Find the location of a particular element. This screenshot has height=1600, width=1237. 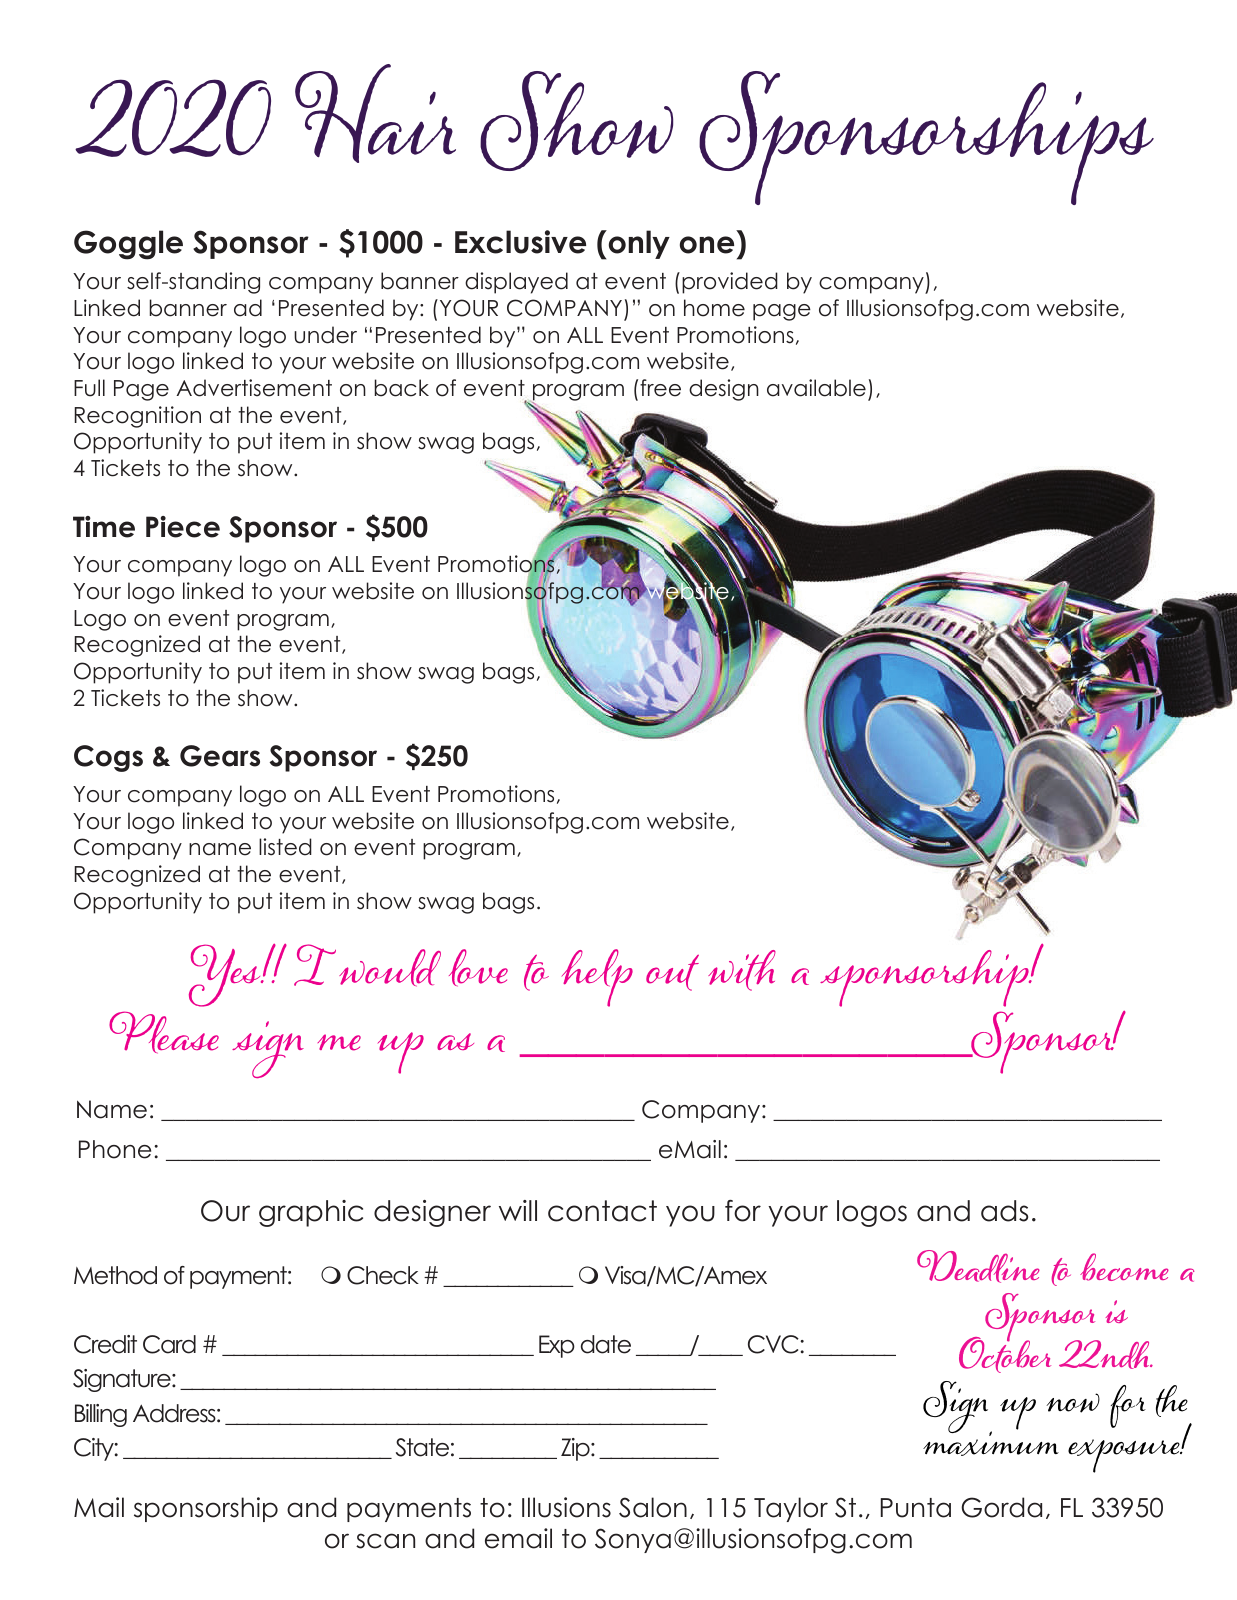

with is located at coordinates (742, 970).
